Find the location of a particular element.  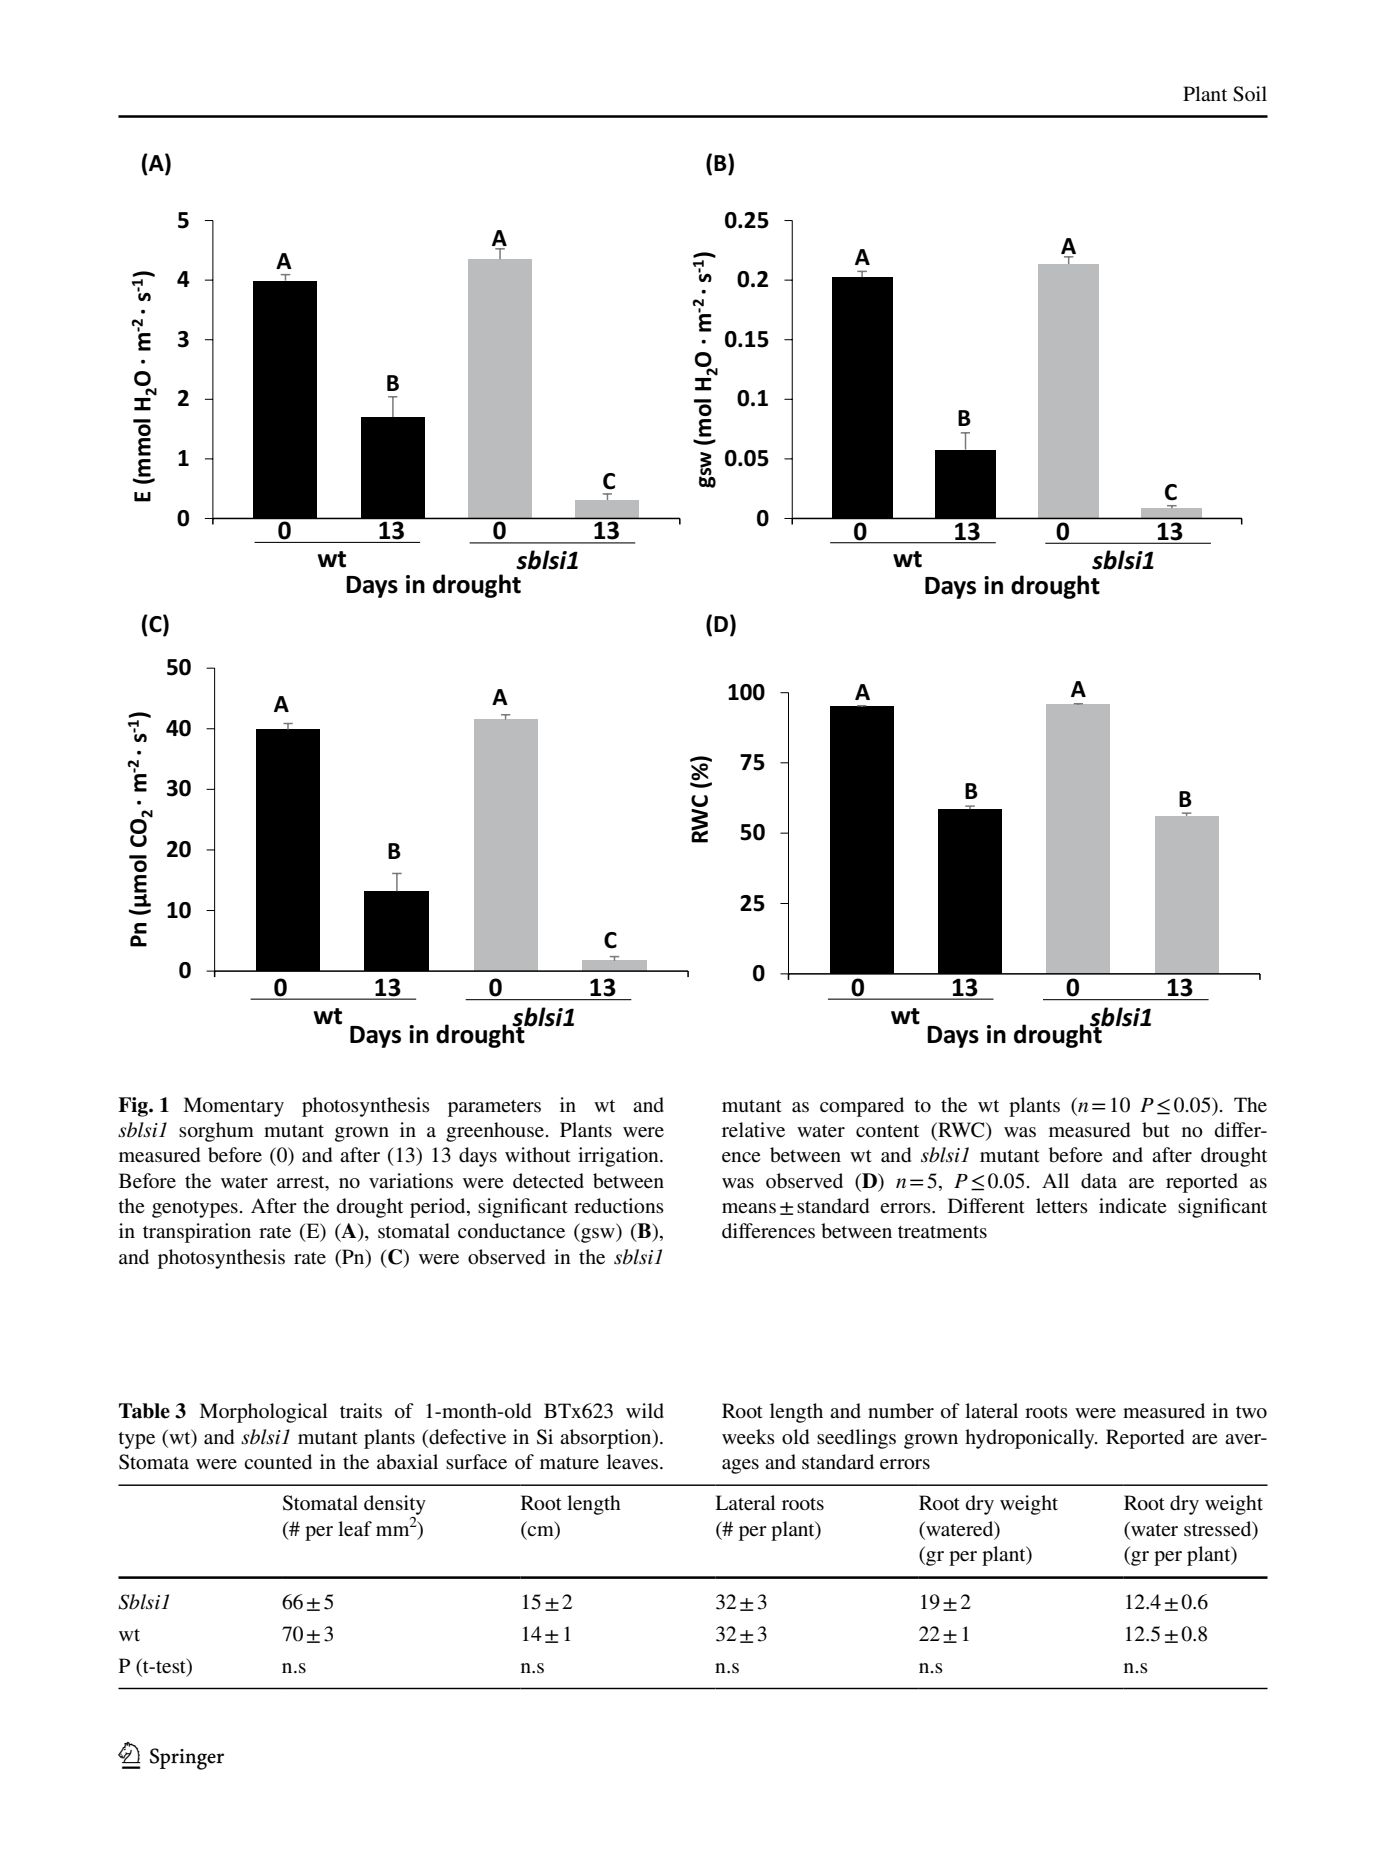

Soil is located at coordinates (1250, 94).
